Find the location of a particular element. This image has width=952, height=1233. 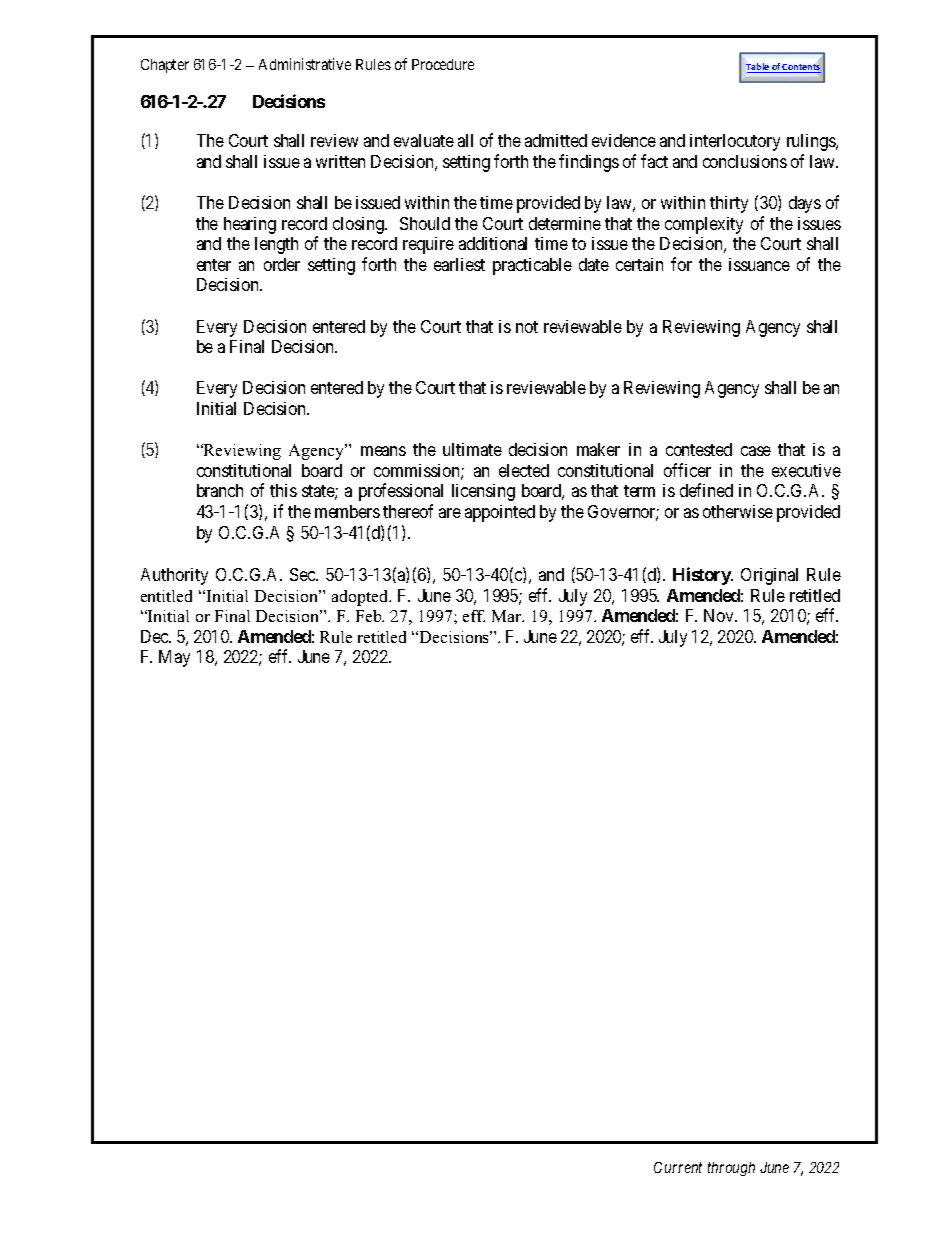

Nov is located at coordinates (720, 615).
